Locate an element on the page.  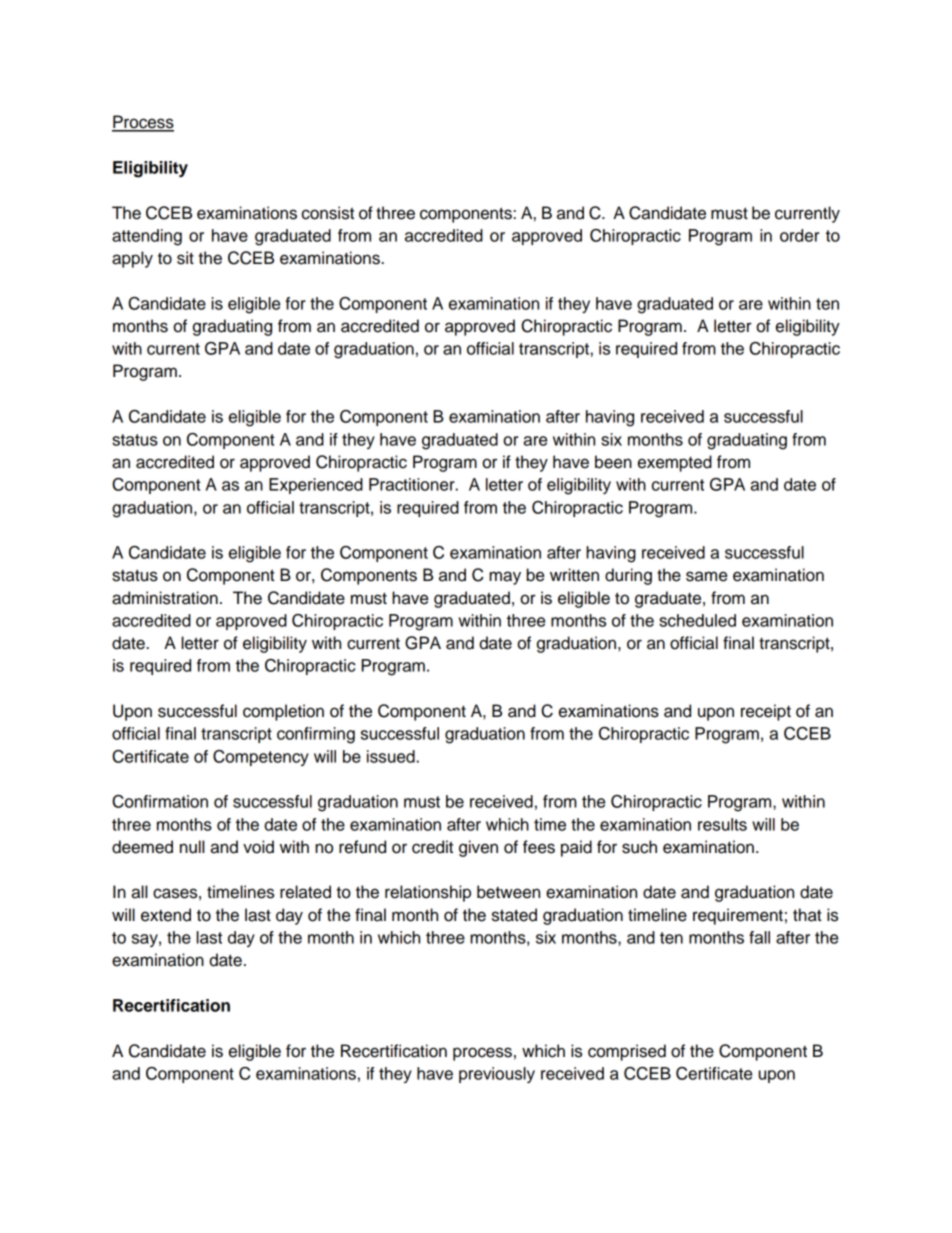
may is located at coordinates (505, 578).
